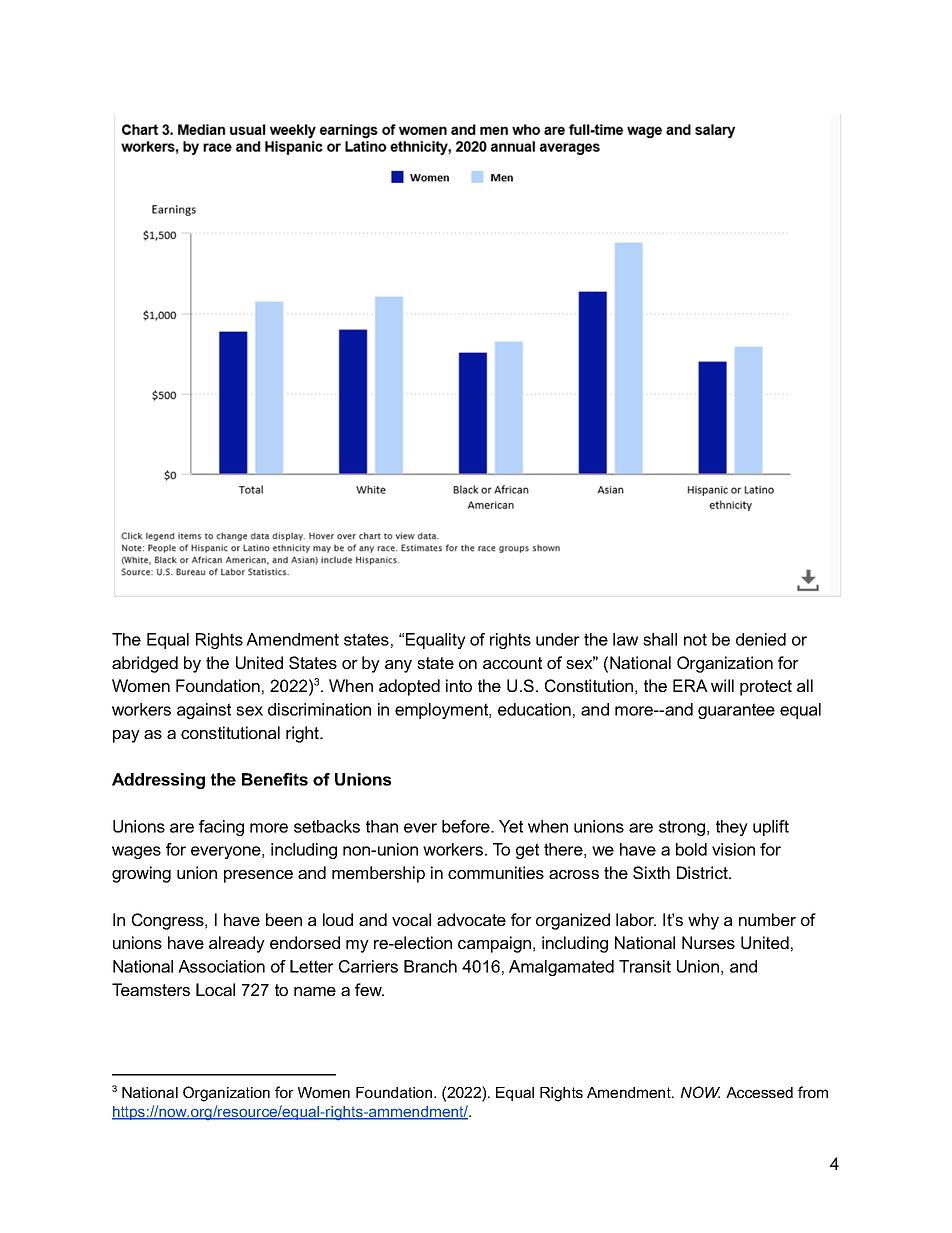 The image size is (952, 1233). I want to click on account, so click(512, 663).
